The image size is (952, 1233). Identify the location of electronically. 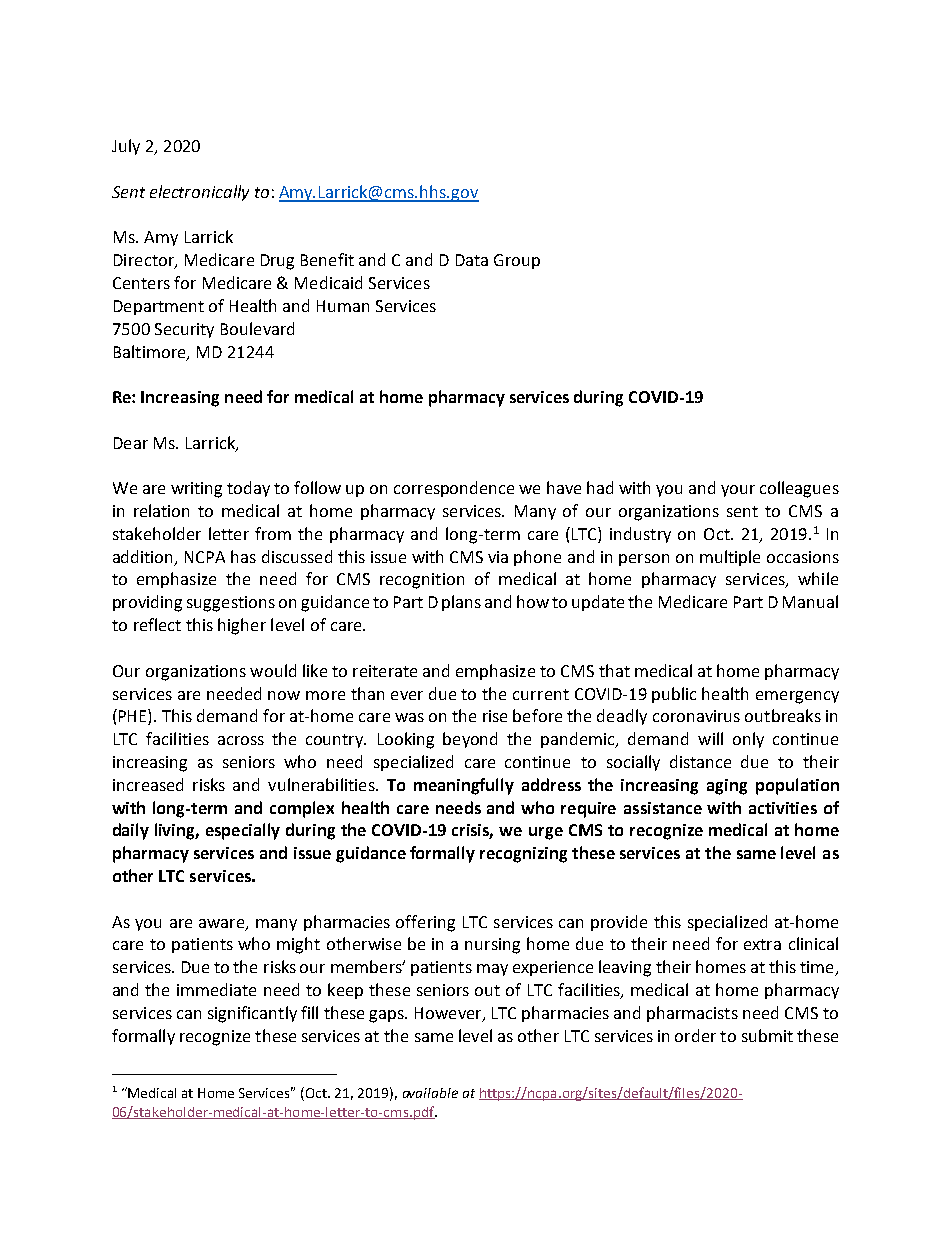
(199, 193).
